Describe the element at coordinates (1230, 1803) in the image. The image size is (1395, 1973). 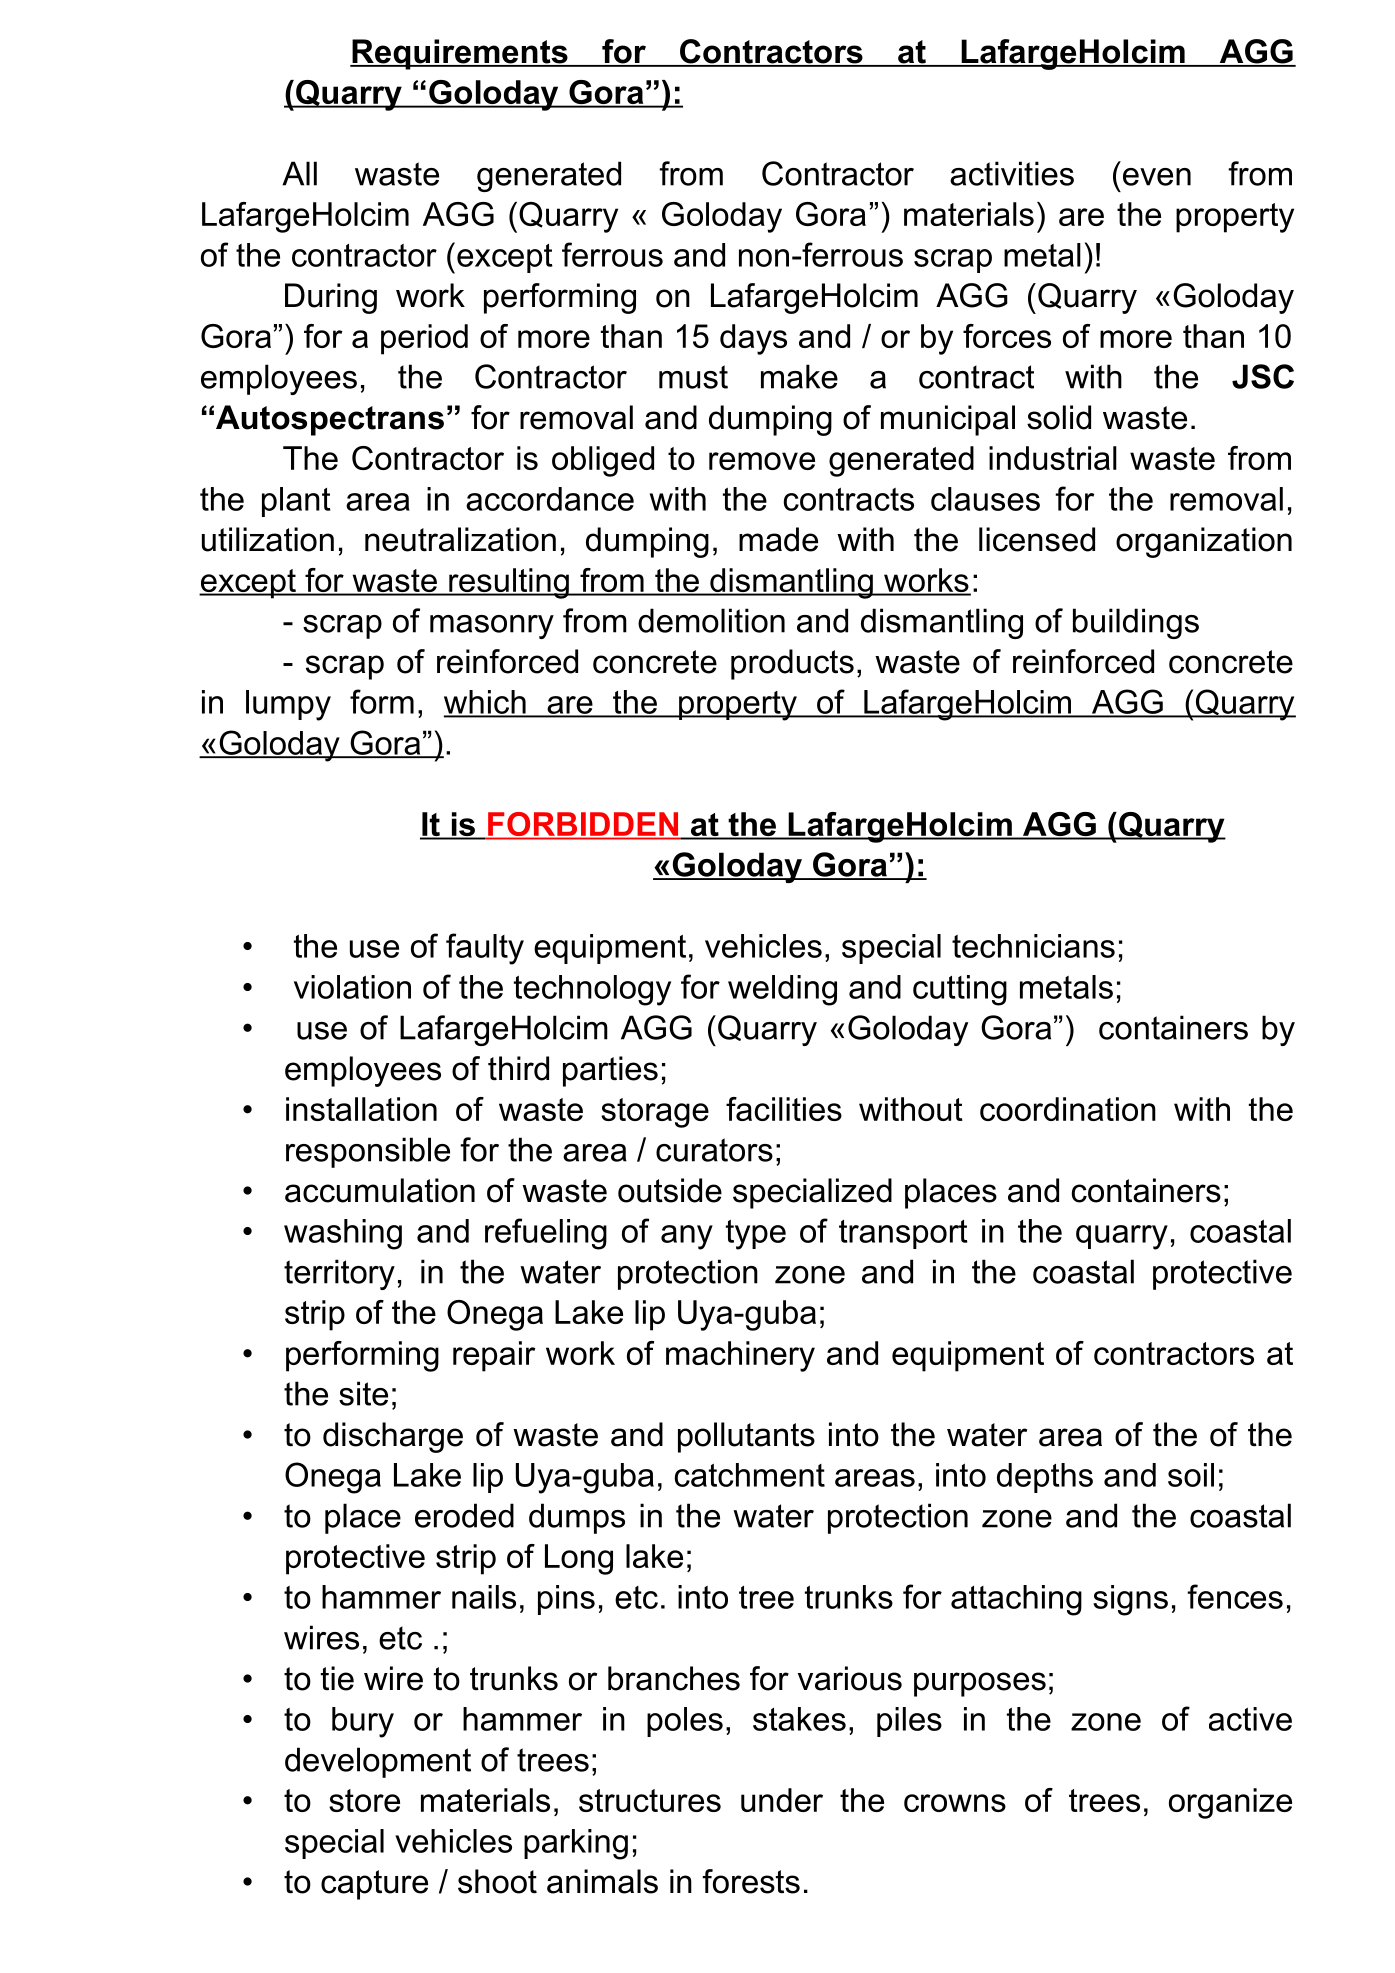
I see `organize` at that location.
